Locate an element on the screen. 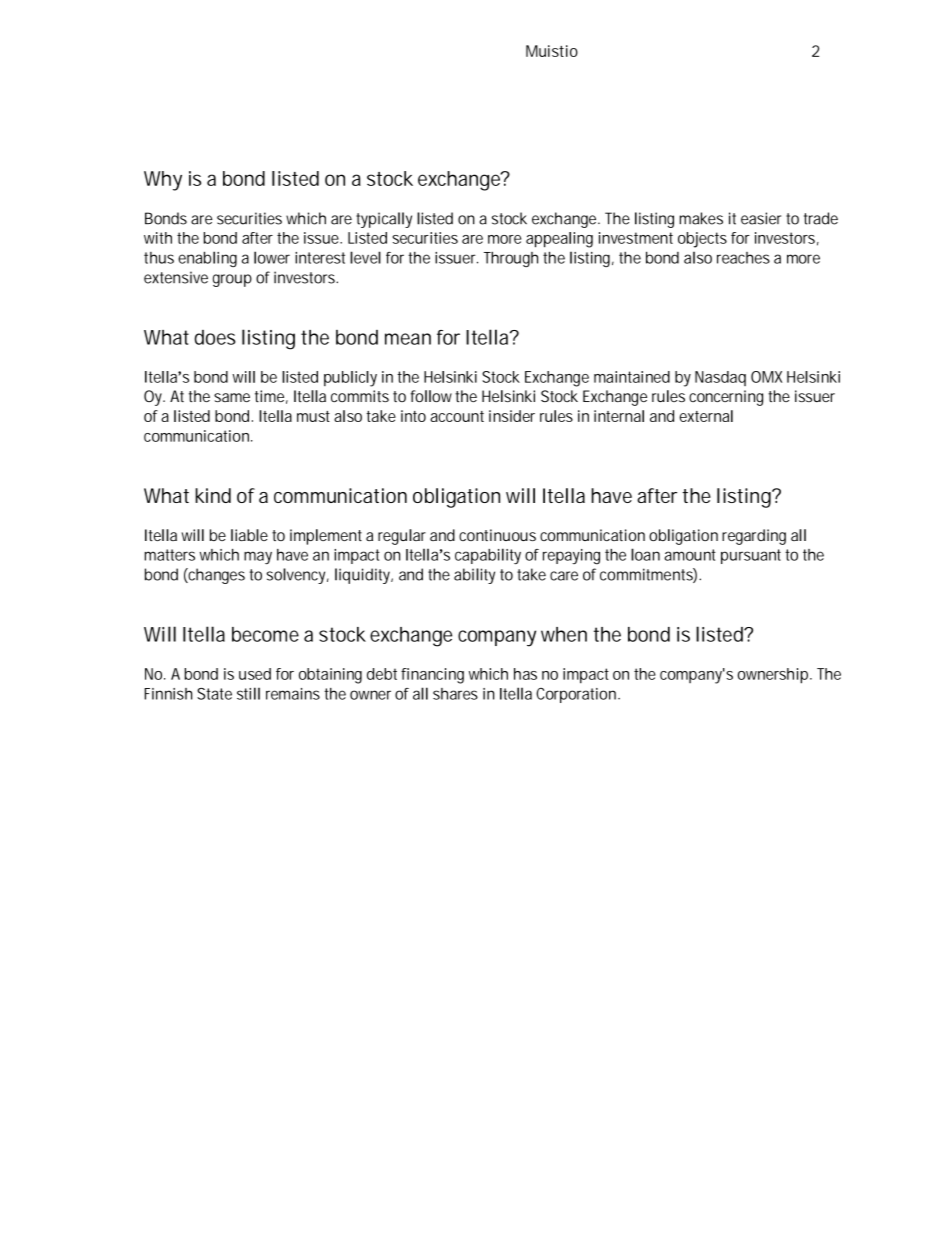  easier is located at coordinates (761, 218).
